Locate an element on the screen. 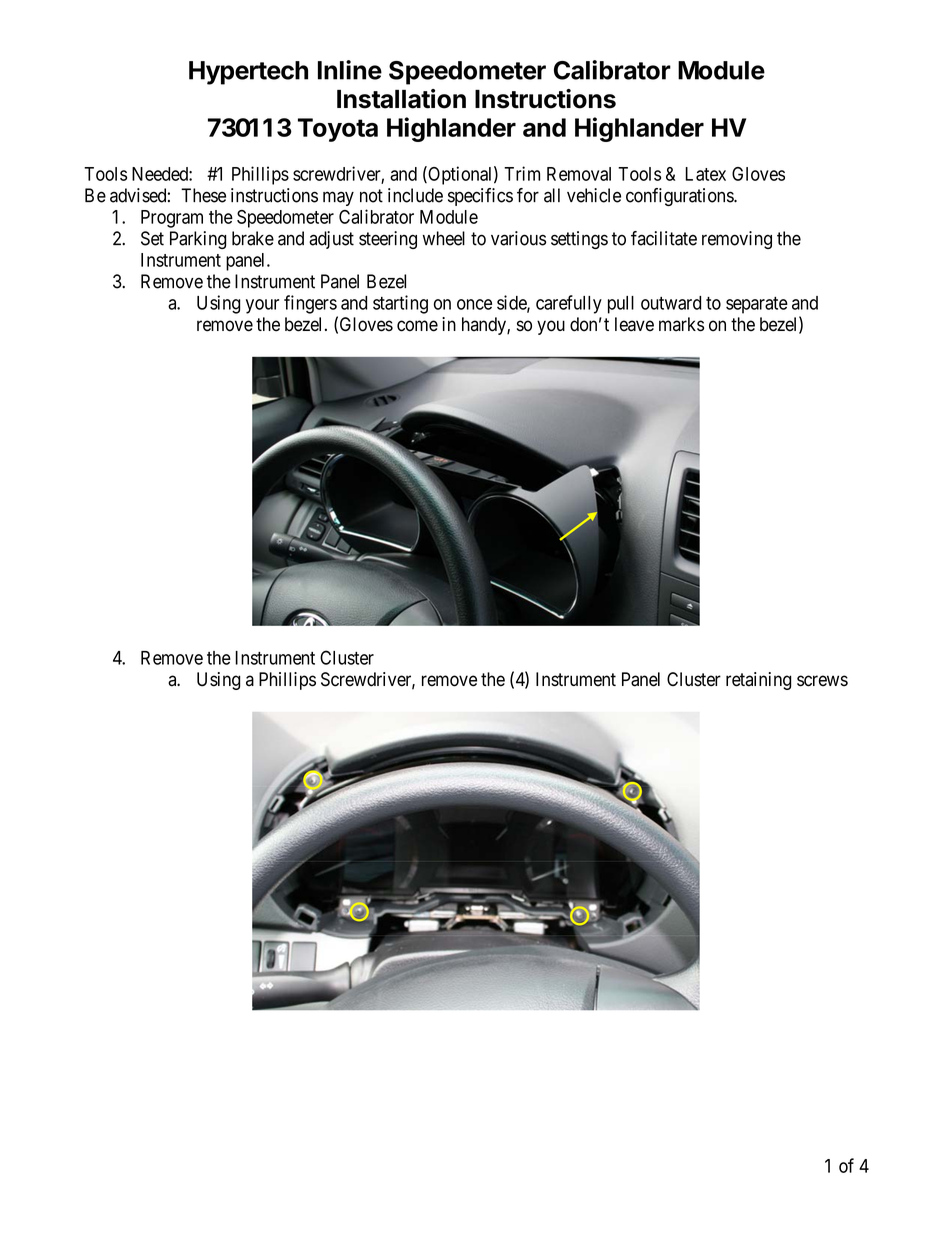 The height and width of the screenshot is (1233, 952). Inline is located at coordinates (350, 70).
